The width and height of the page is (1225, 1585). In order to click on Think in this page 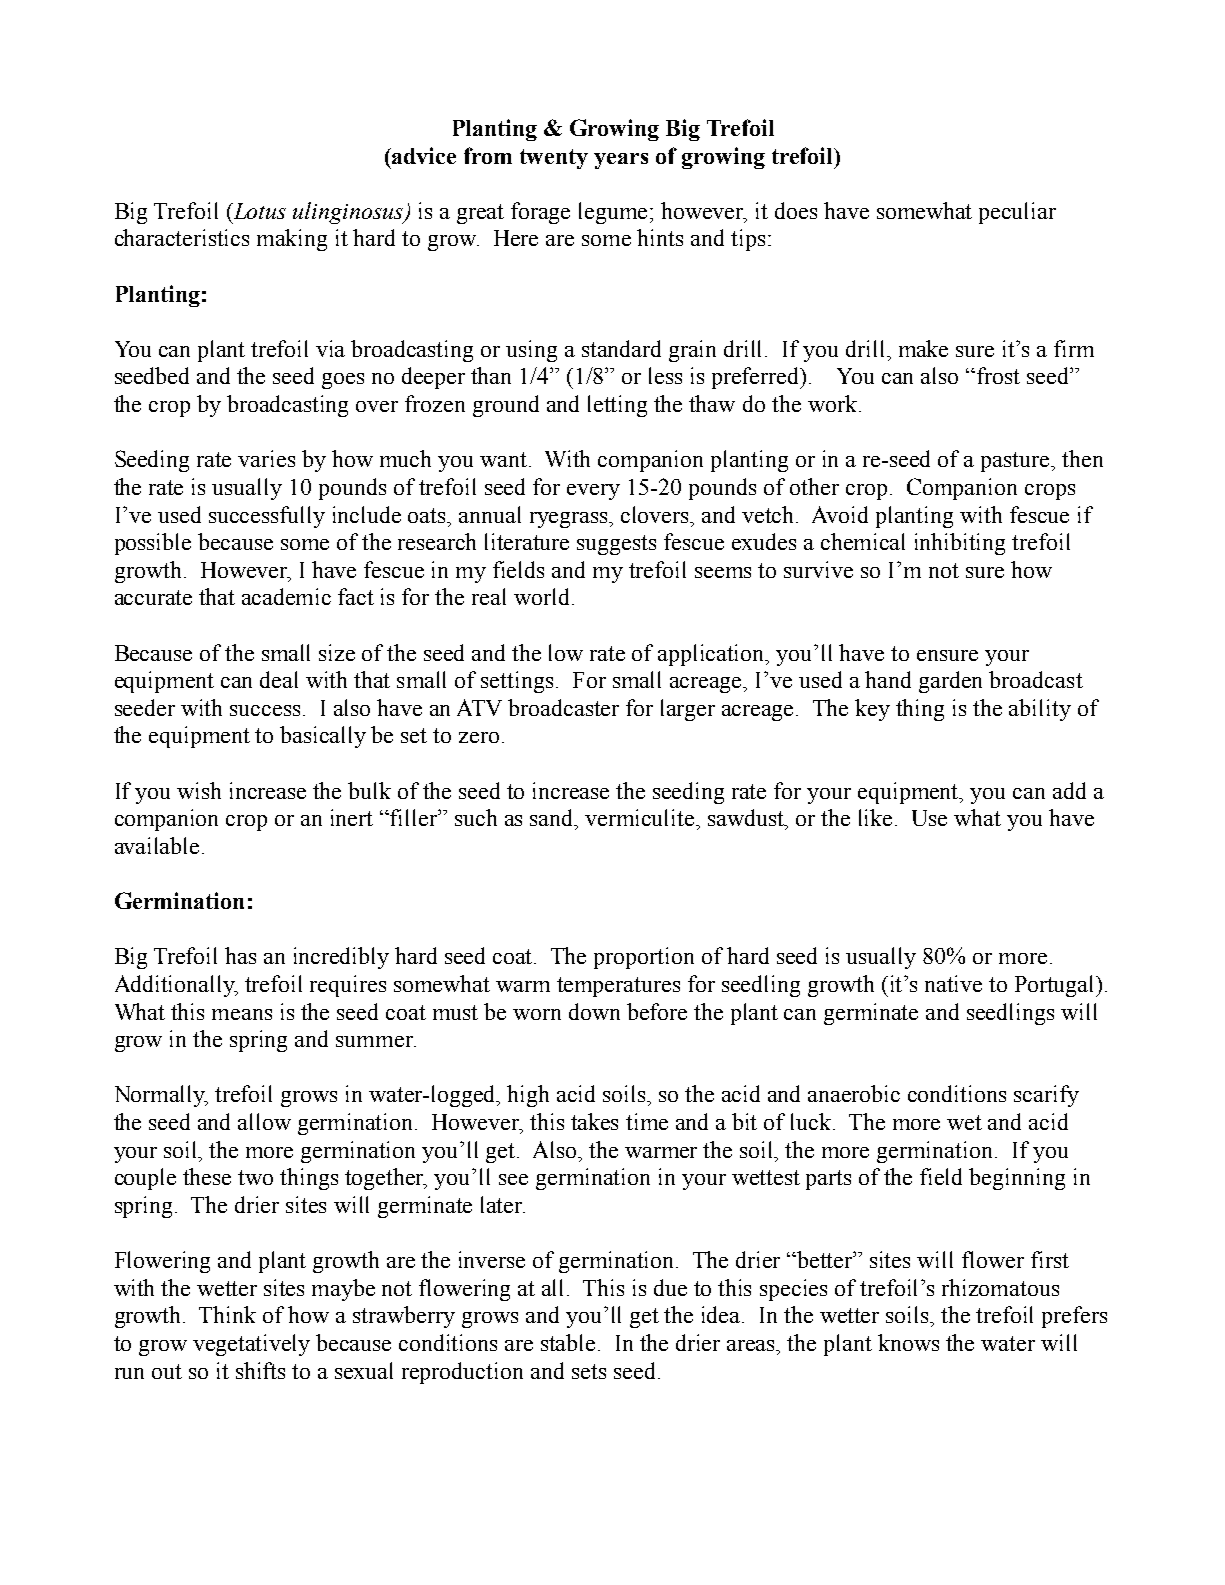, I will do `click(227, 1314)`.
